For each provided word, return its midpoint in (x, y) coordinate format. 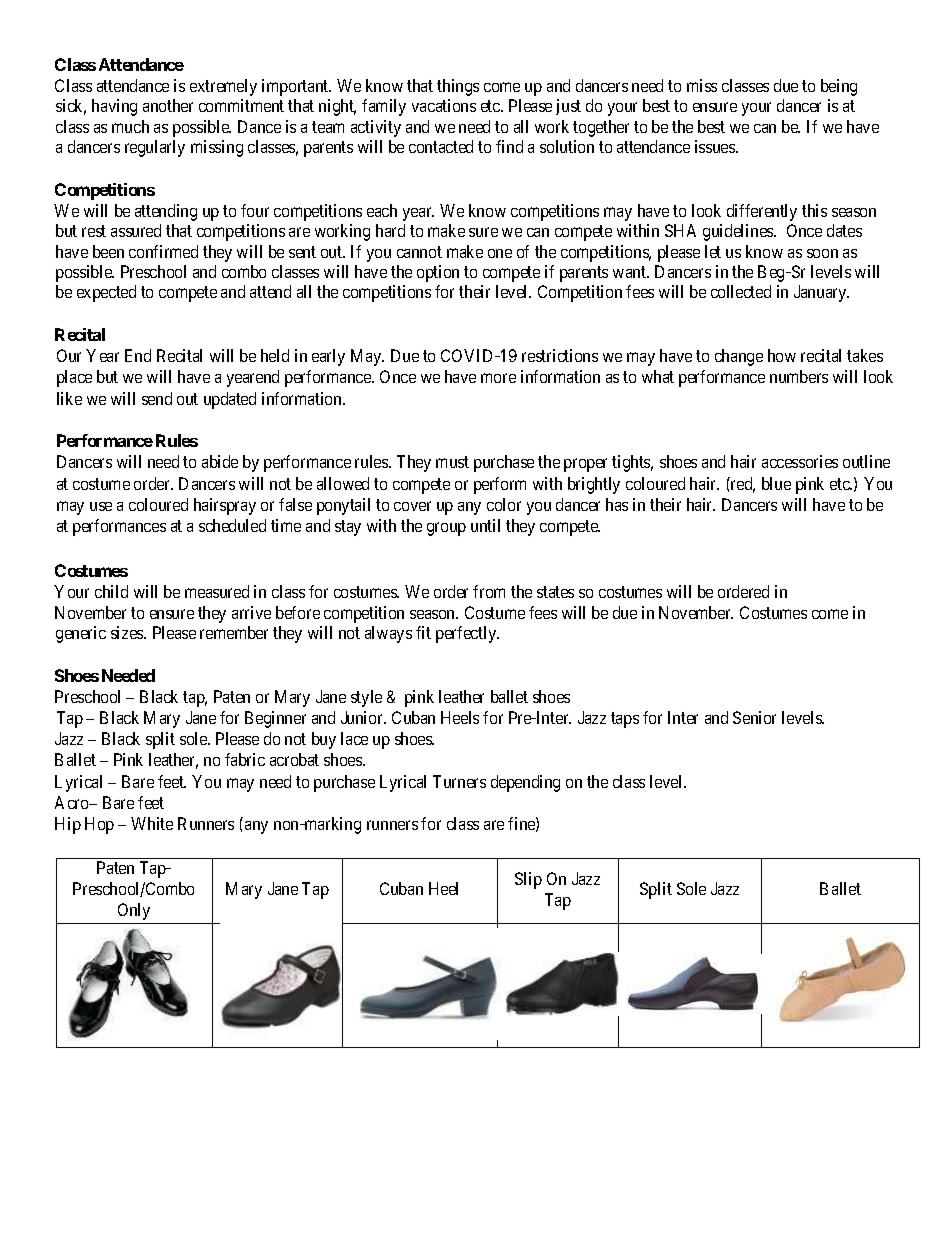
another (168, 105)
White (152, 823)
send (157, 398)
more (498, 378)
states (555, 592)
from (489, 591)
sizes (128, 632)
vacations (444, 105)
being (839, 87)
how (782, 355)
